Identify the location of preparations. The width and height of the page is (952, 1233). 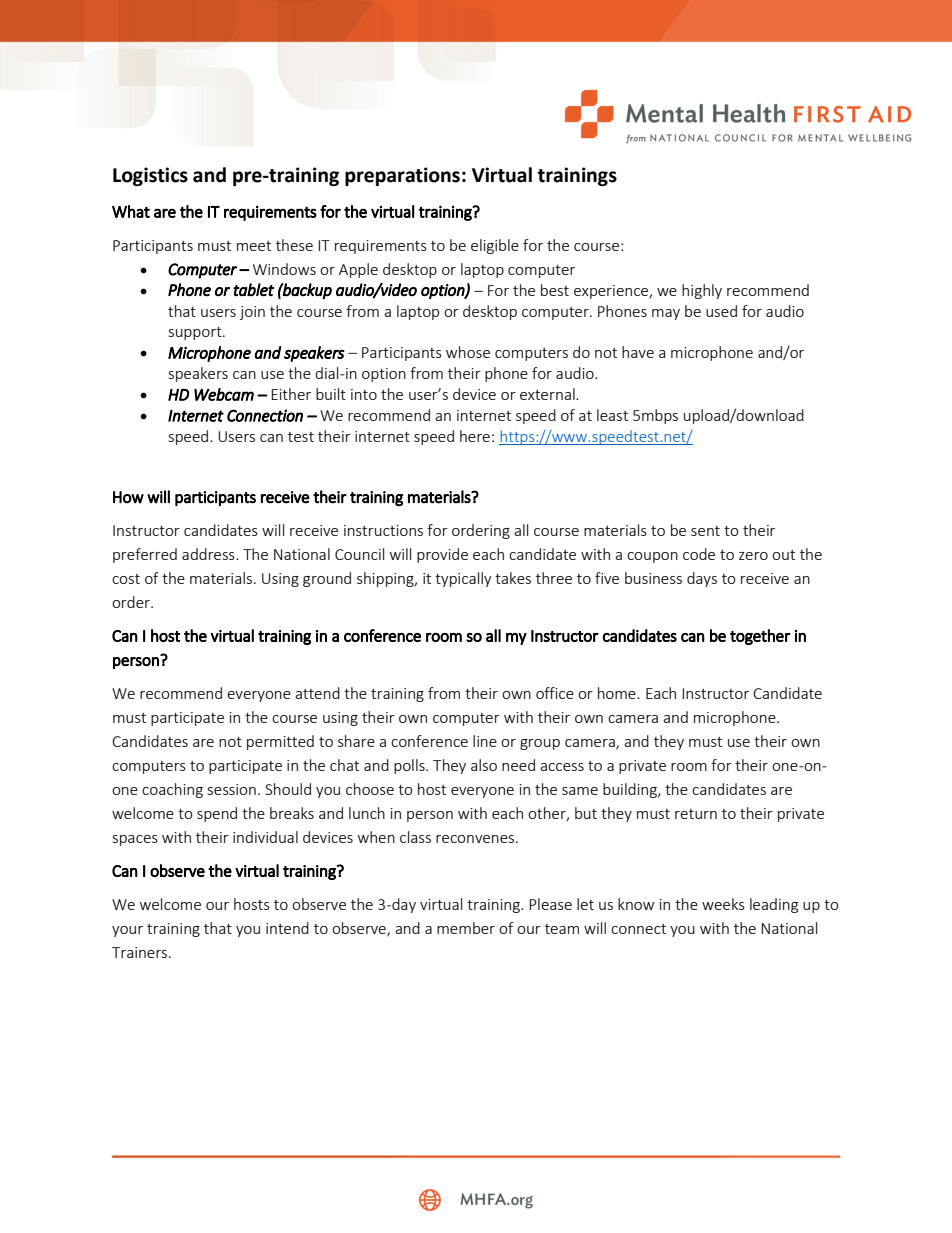
(402, 176).
